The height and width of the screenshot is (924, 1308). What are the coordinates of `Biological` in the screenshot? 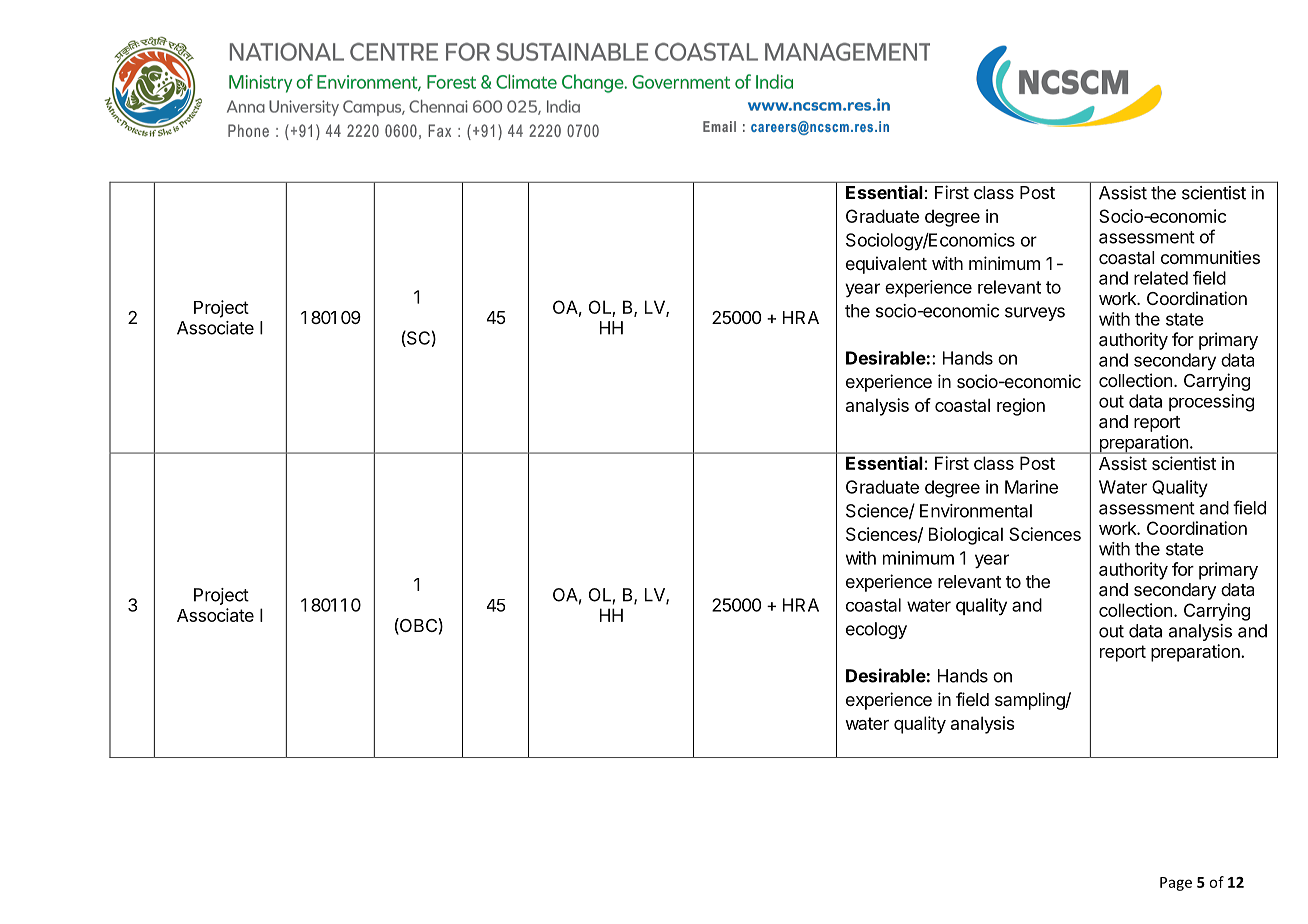 It's located at (966, 536).
